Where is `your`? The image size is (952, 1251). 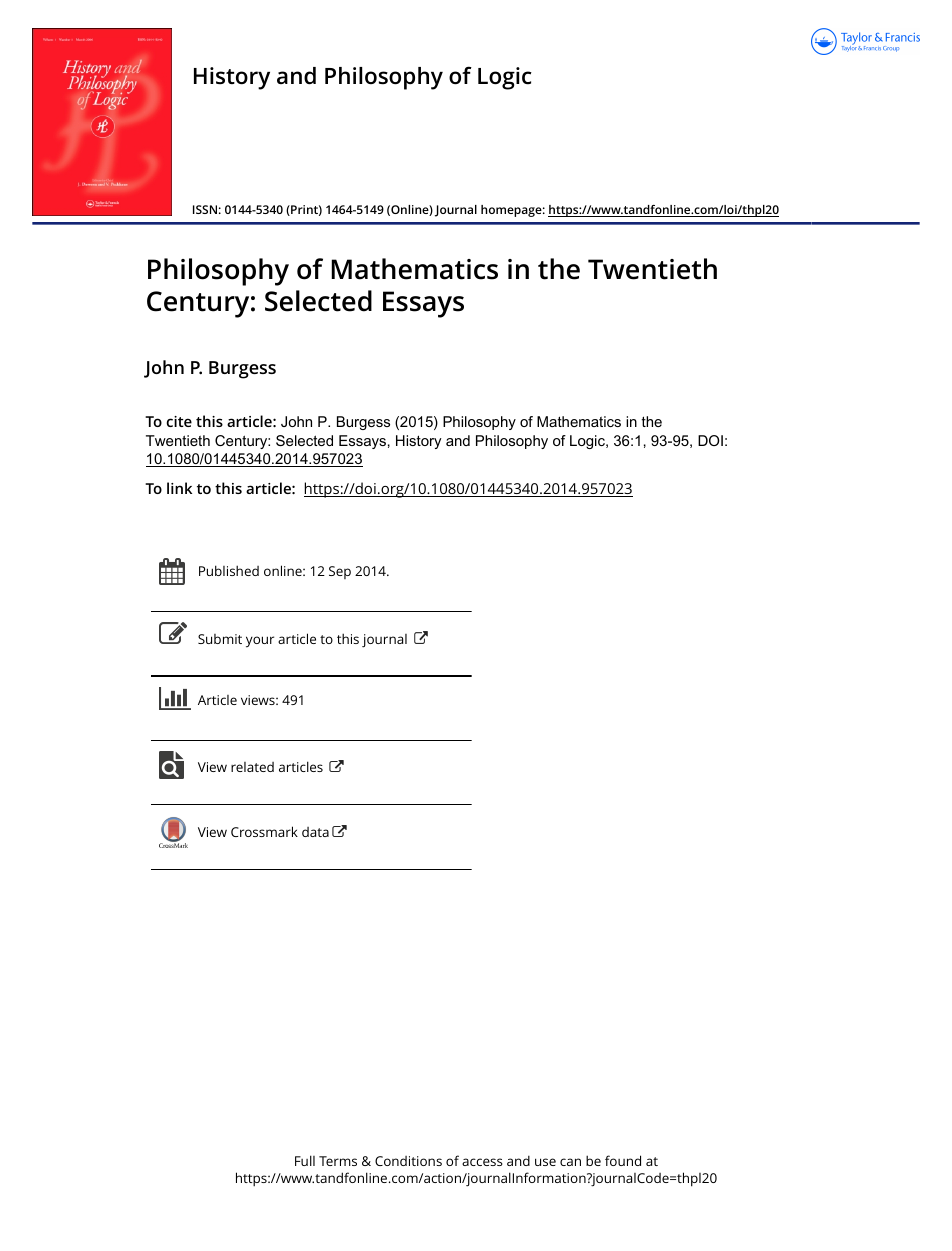 your is located at coordinates (260, 642).
